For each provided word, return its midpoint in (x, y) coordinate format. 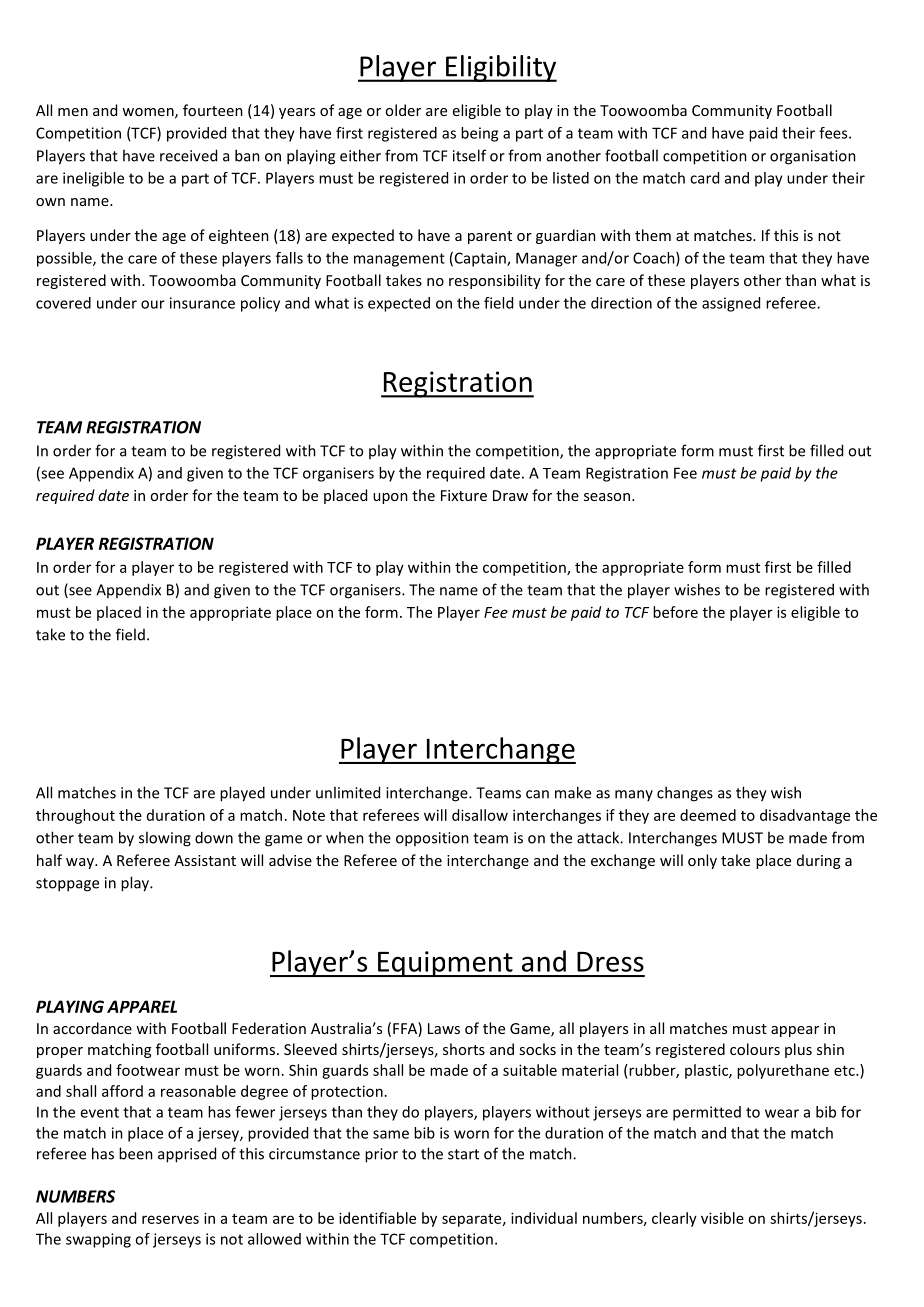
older (403, 110)
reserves (170, 1219)
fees (834, 133)
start (463, 1154)
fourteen (213, 110)
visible (722, 1218)
